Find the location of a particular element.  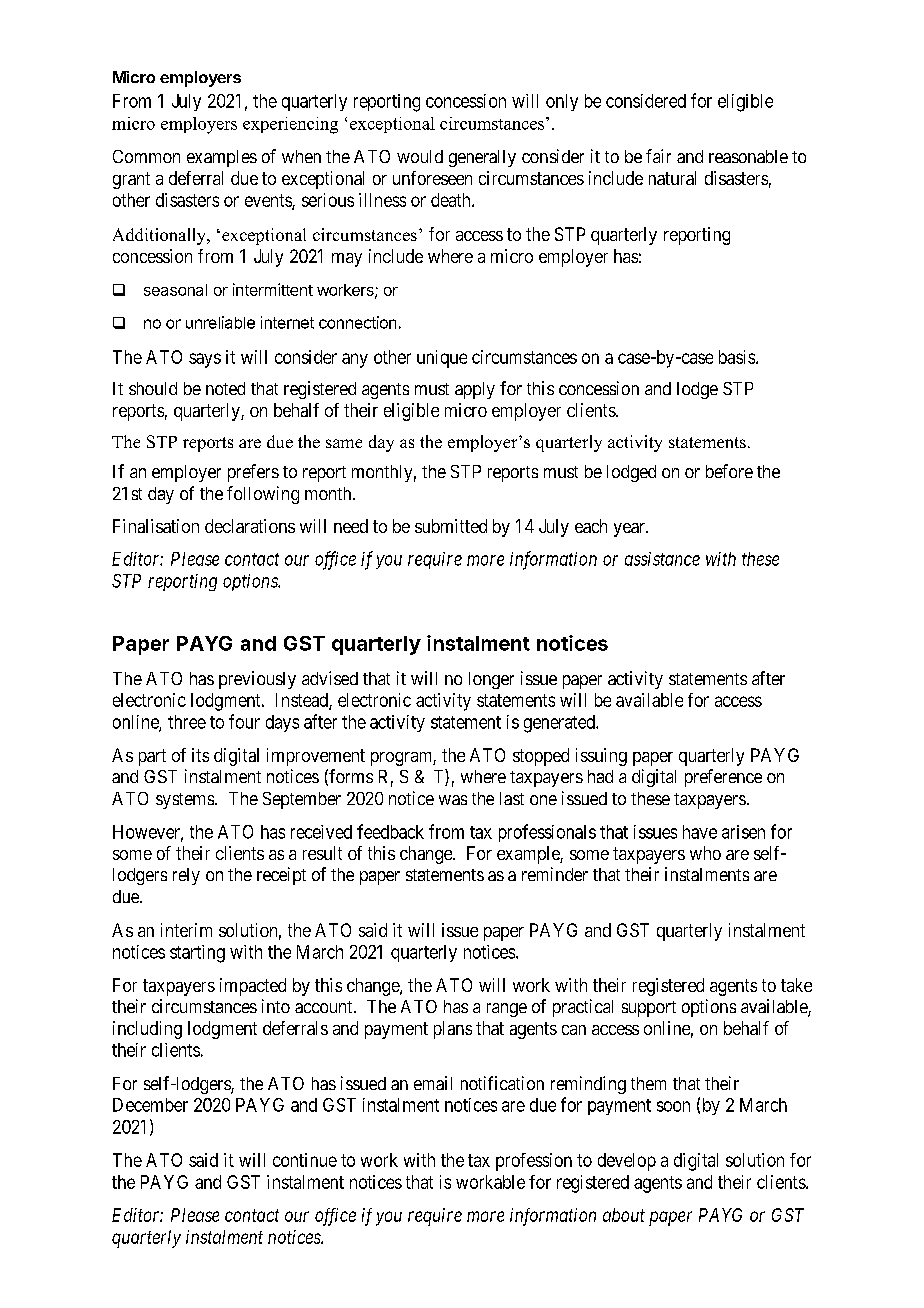

assistance is located at coordinates (662, 559).
